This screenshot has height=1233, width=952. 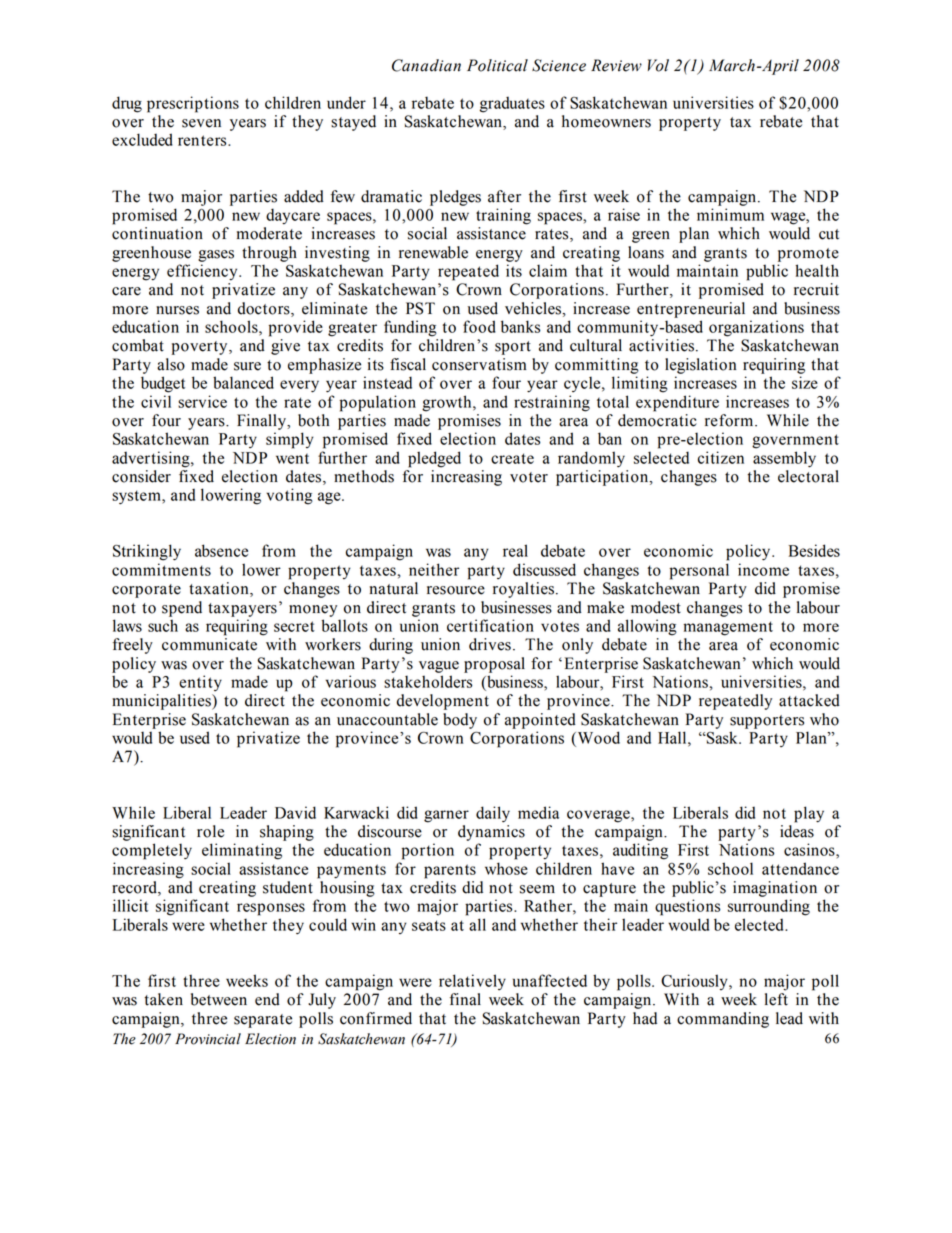 I want to click on commanding, so click(x=723, y=1020).
